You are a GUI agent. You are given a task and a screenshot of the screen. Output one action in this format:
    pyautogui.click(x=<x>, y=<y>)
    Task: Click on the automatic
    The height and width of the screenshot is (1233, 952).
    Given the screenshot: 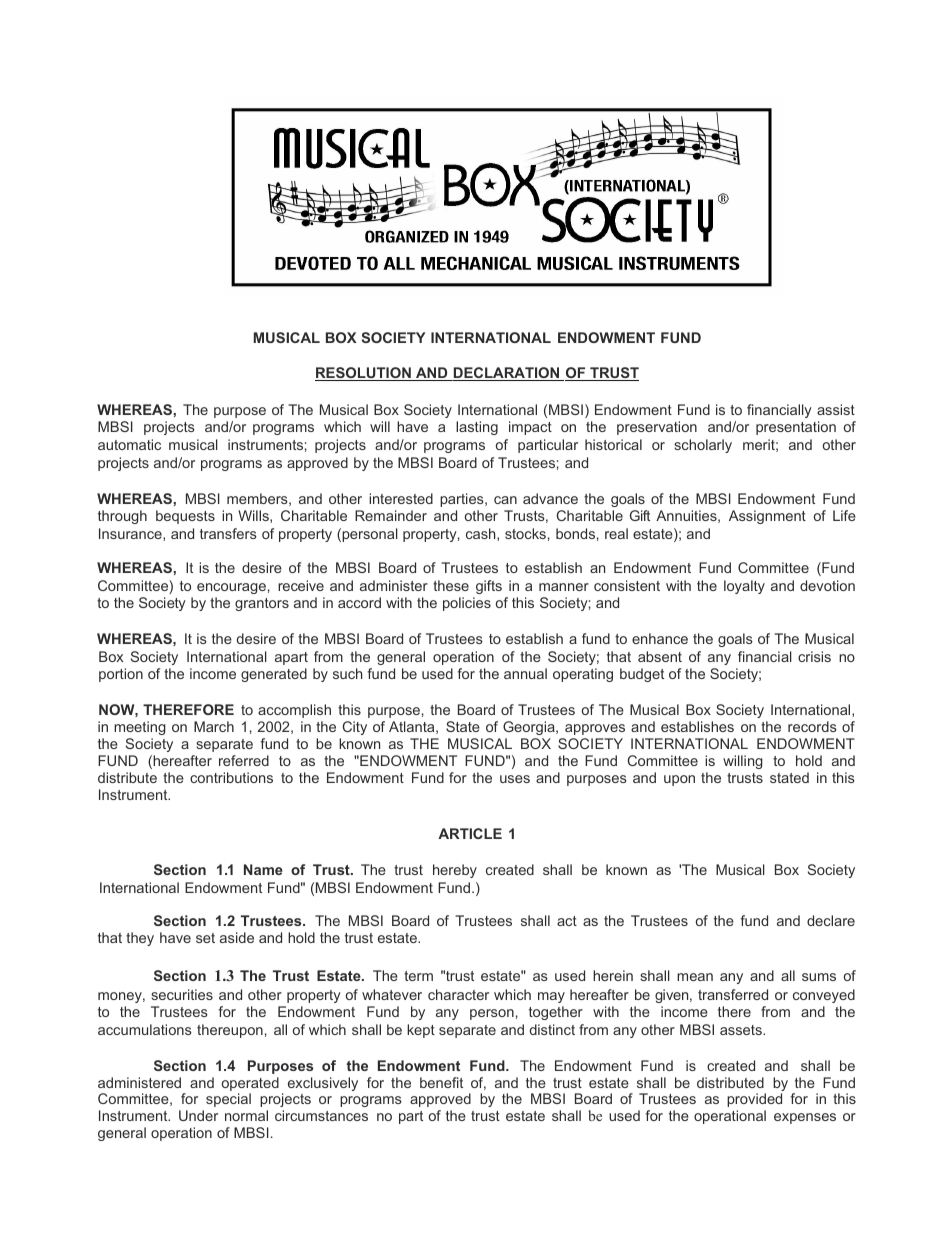 What is the action you would take?
    pyautogui.click(x=129, y=444)
